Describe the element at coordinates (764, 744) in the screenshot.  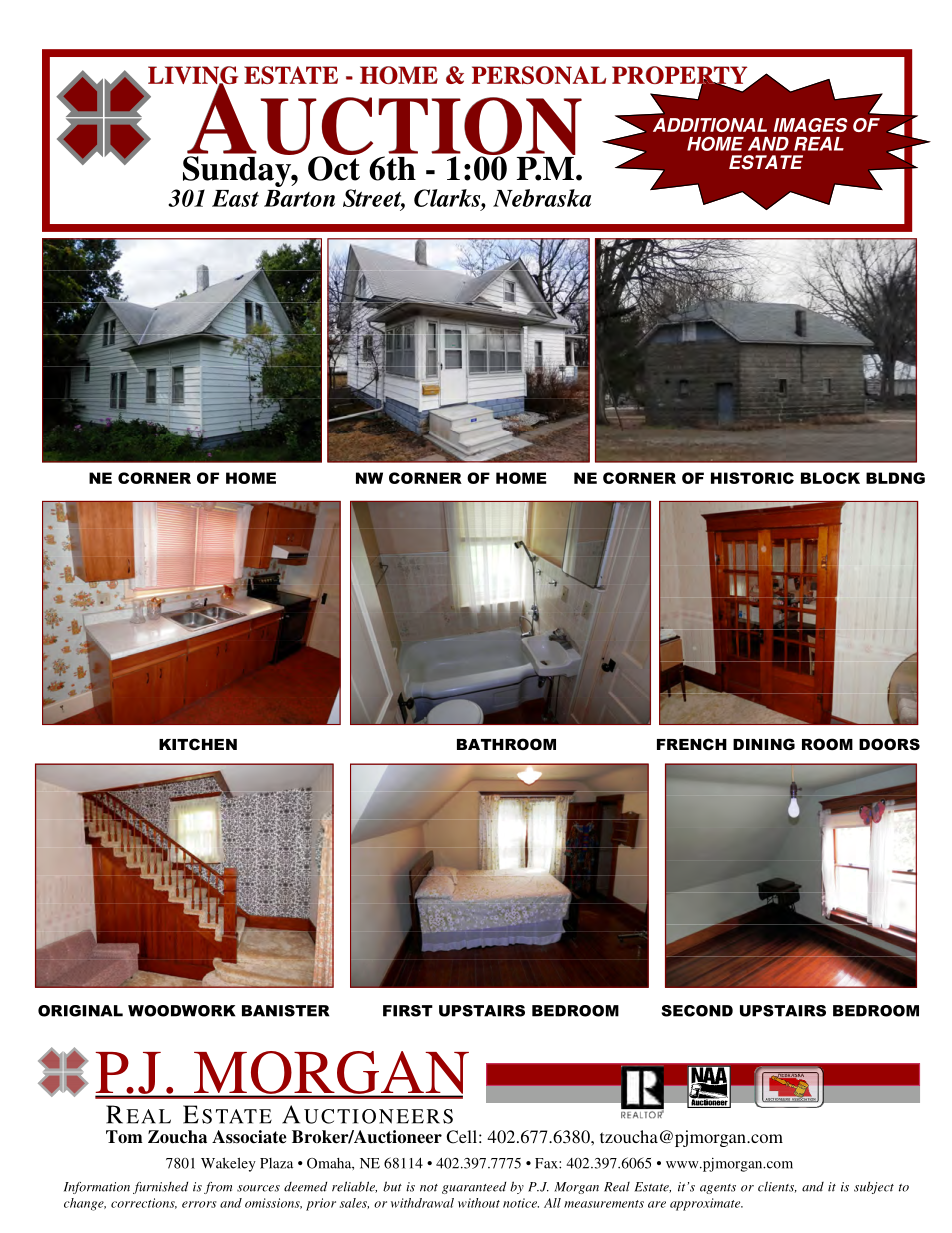
I see `DINING` at that location.
